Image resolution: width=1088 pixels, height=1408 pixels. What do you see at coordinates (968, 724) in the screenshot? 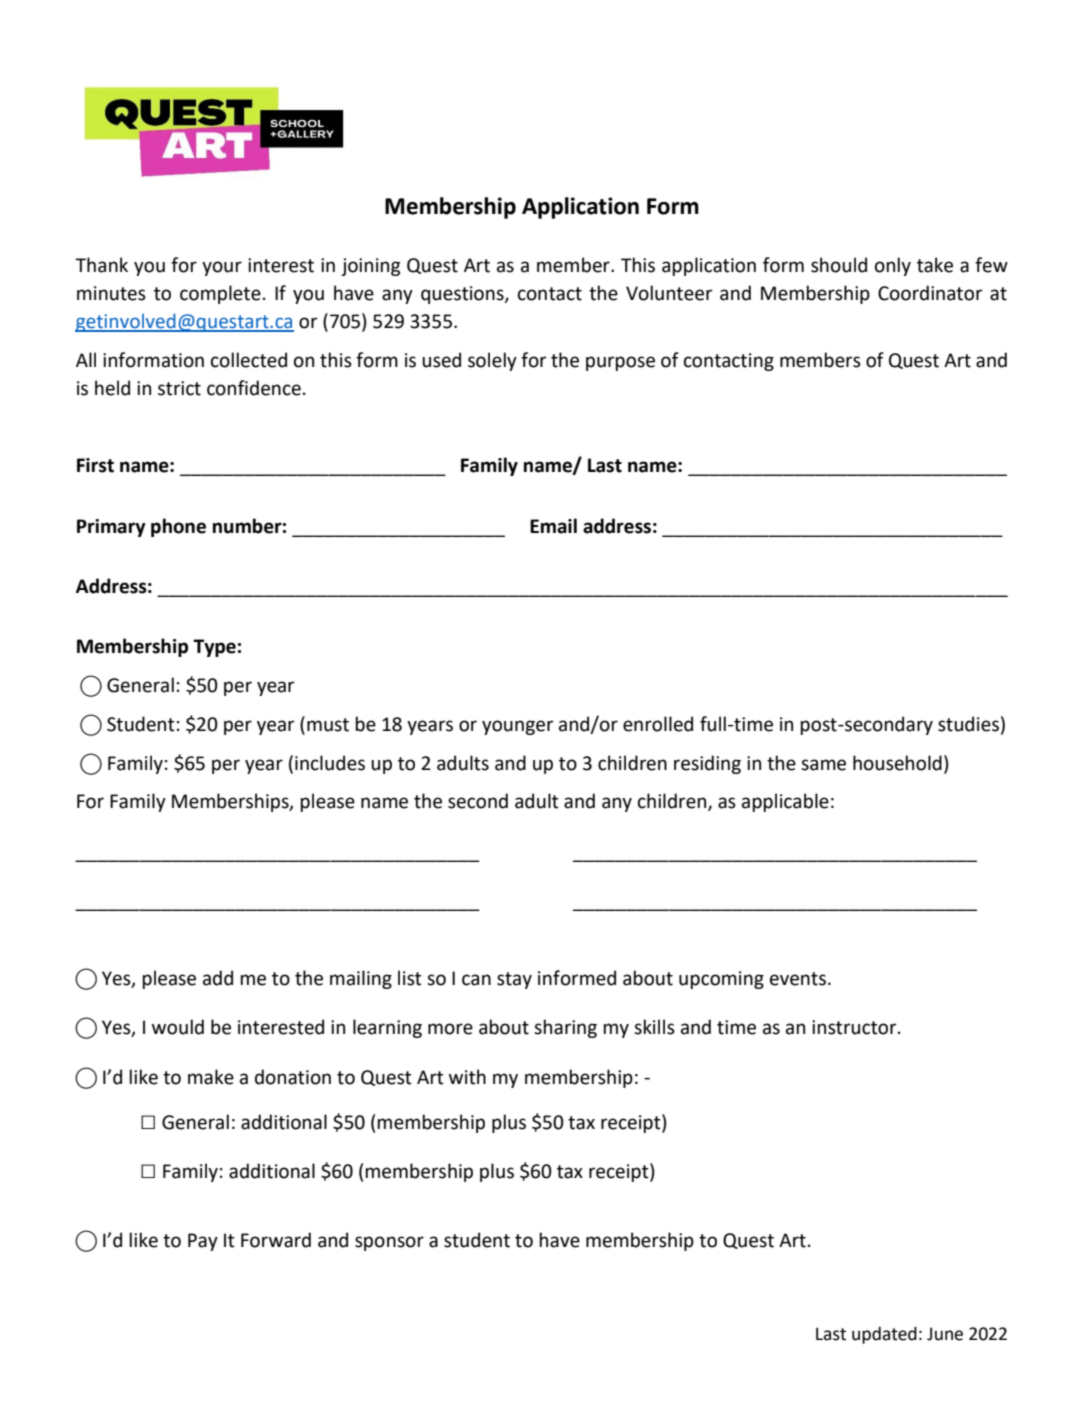
I see `studies` at bounding box center [968, 724].
